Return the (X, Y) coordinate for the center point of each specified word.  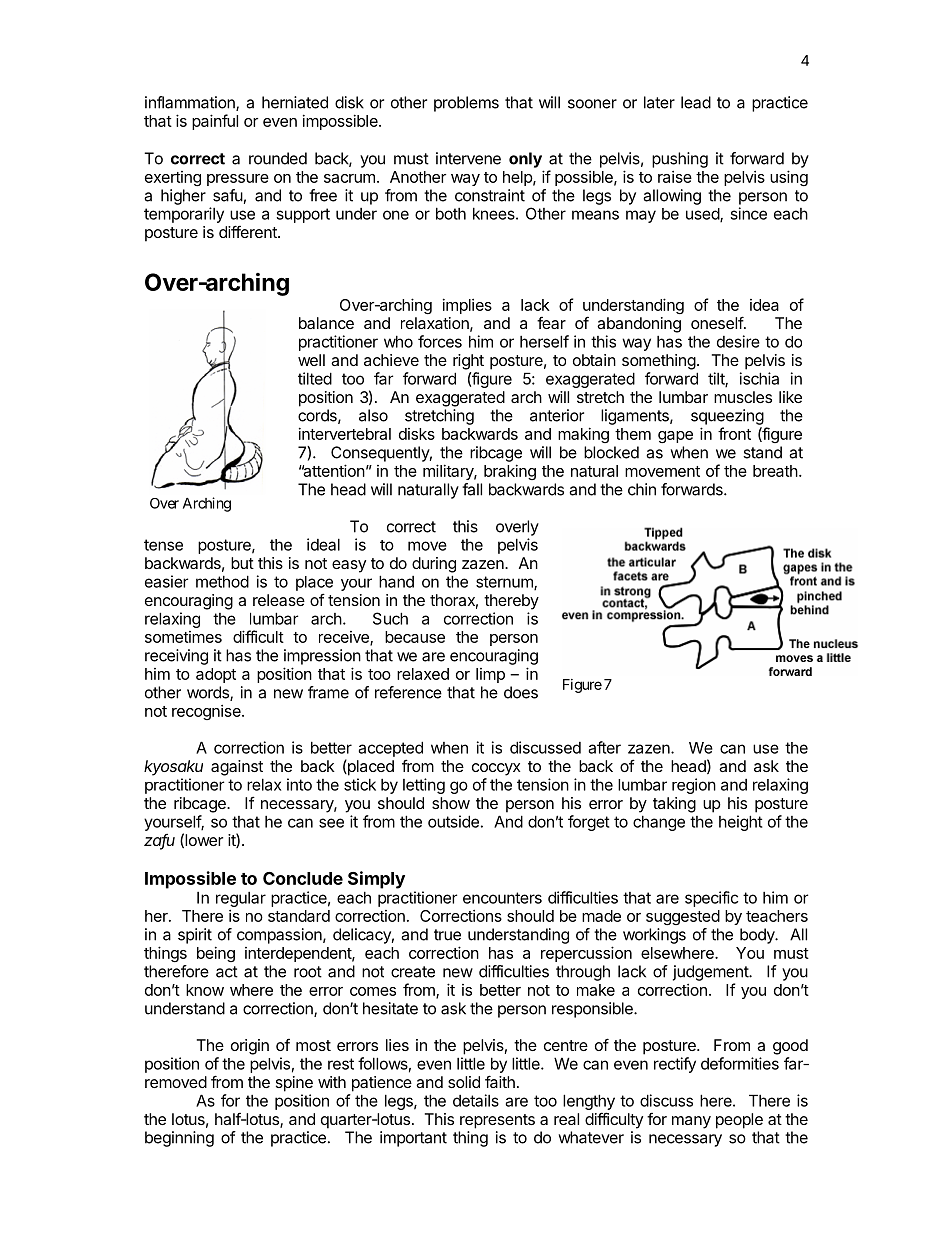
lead (696, 102)
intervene (468, 158)
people (739, 1121)
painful (215, 122)
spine (294, 1084)
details (476, 1100)
